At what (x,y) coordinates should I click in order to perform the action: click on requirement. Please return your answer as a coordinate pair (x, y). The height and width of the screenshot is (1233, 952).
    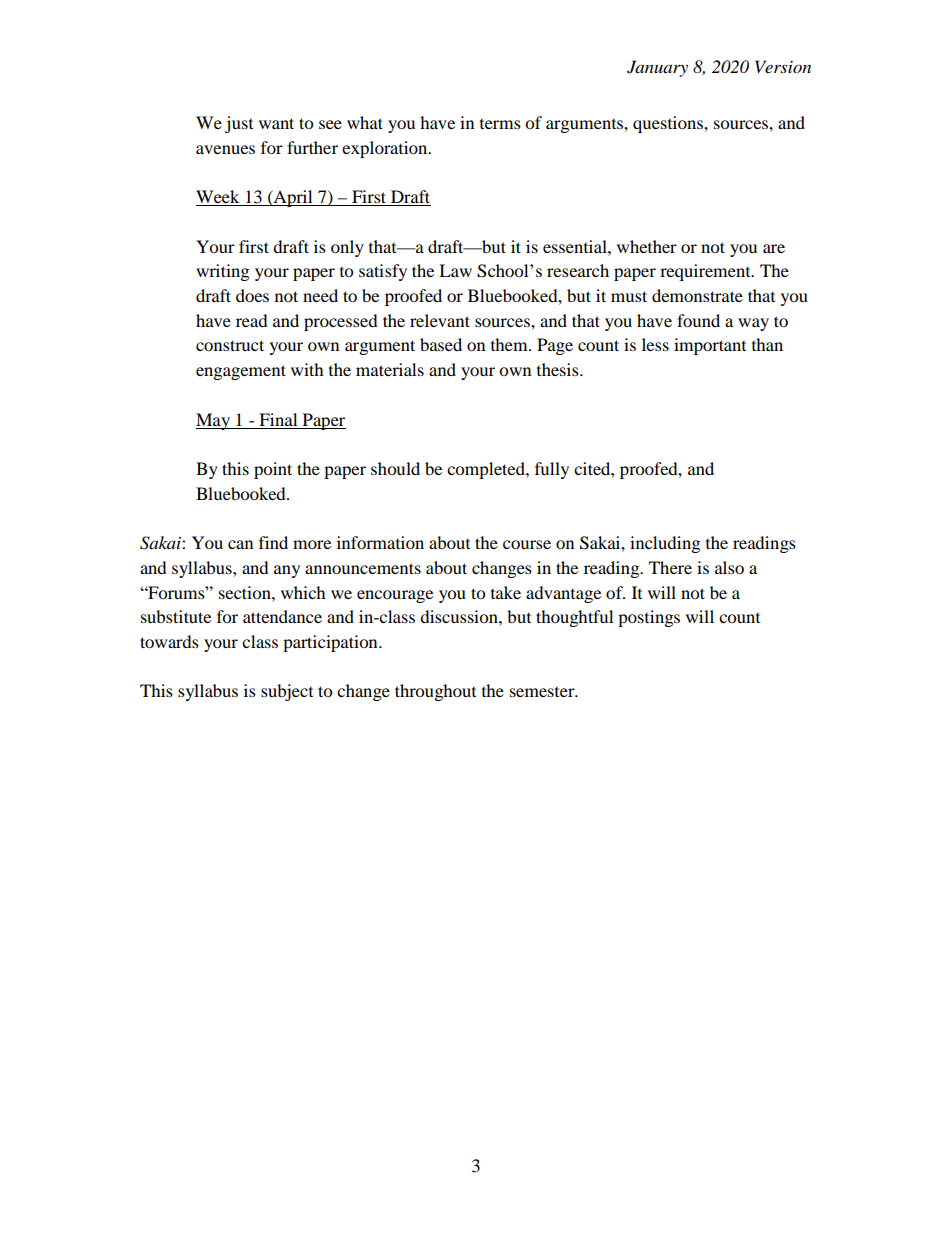
    Looking at the image, I should click on (706, 272).
